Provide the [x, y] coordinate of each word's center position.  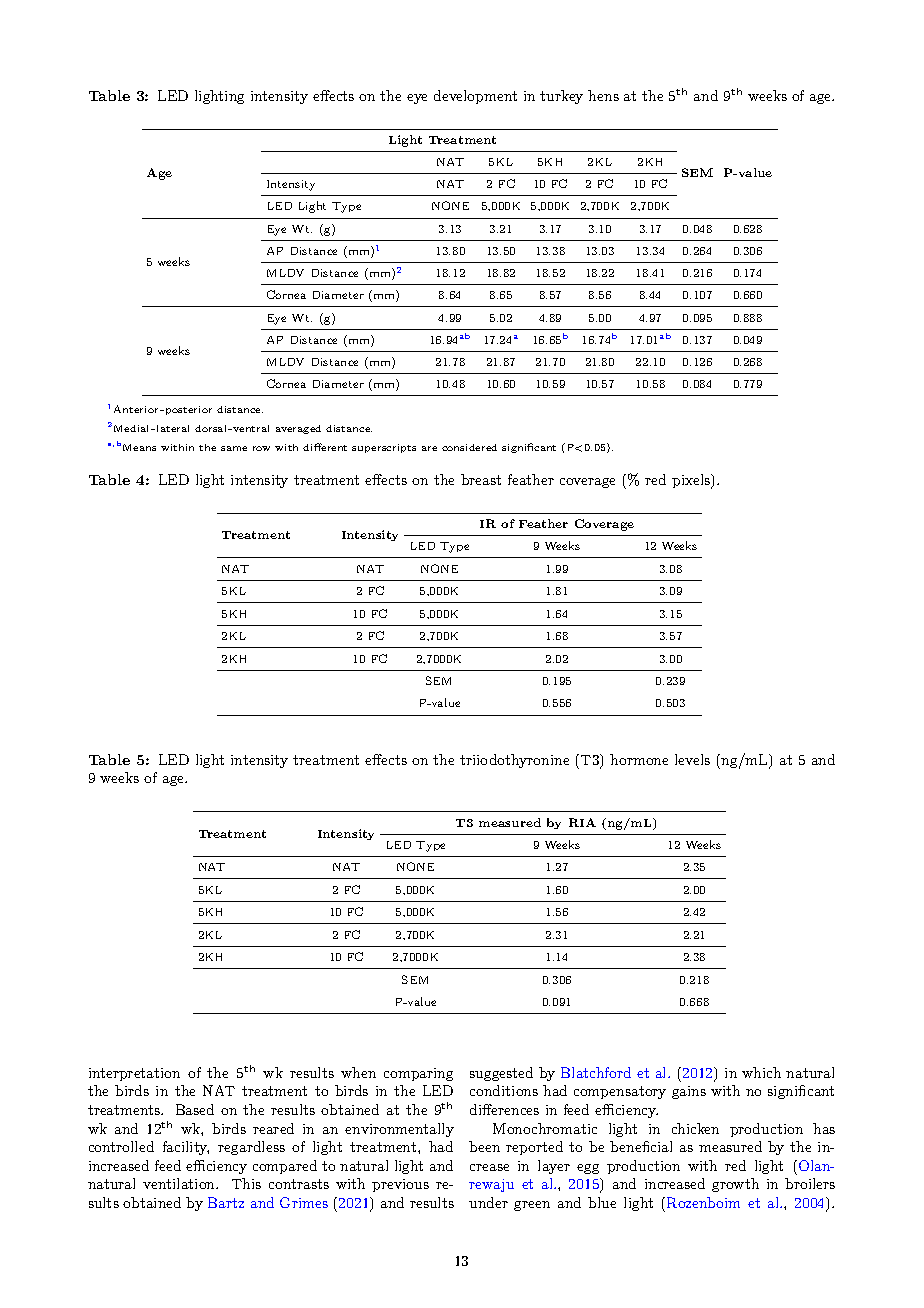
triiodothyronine [514, 761]
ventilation [180, 1183]
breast [481, 479]
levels [692, 759]
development [475, 97]
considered [469, 447]
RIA [582, 822]
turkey [561, 97]
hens [603, 95]
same [234, 448]
